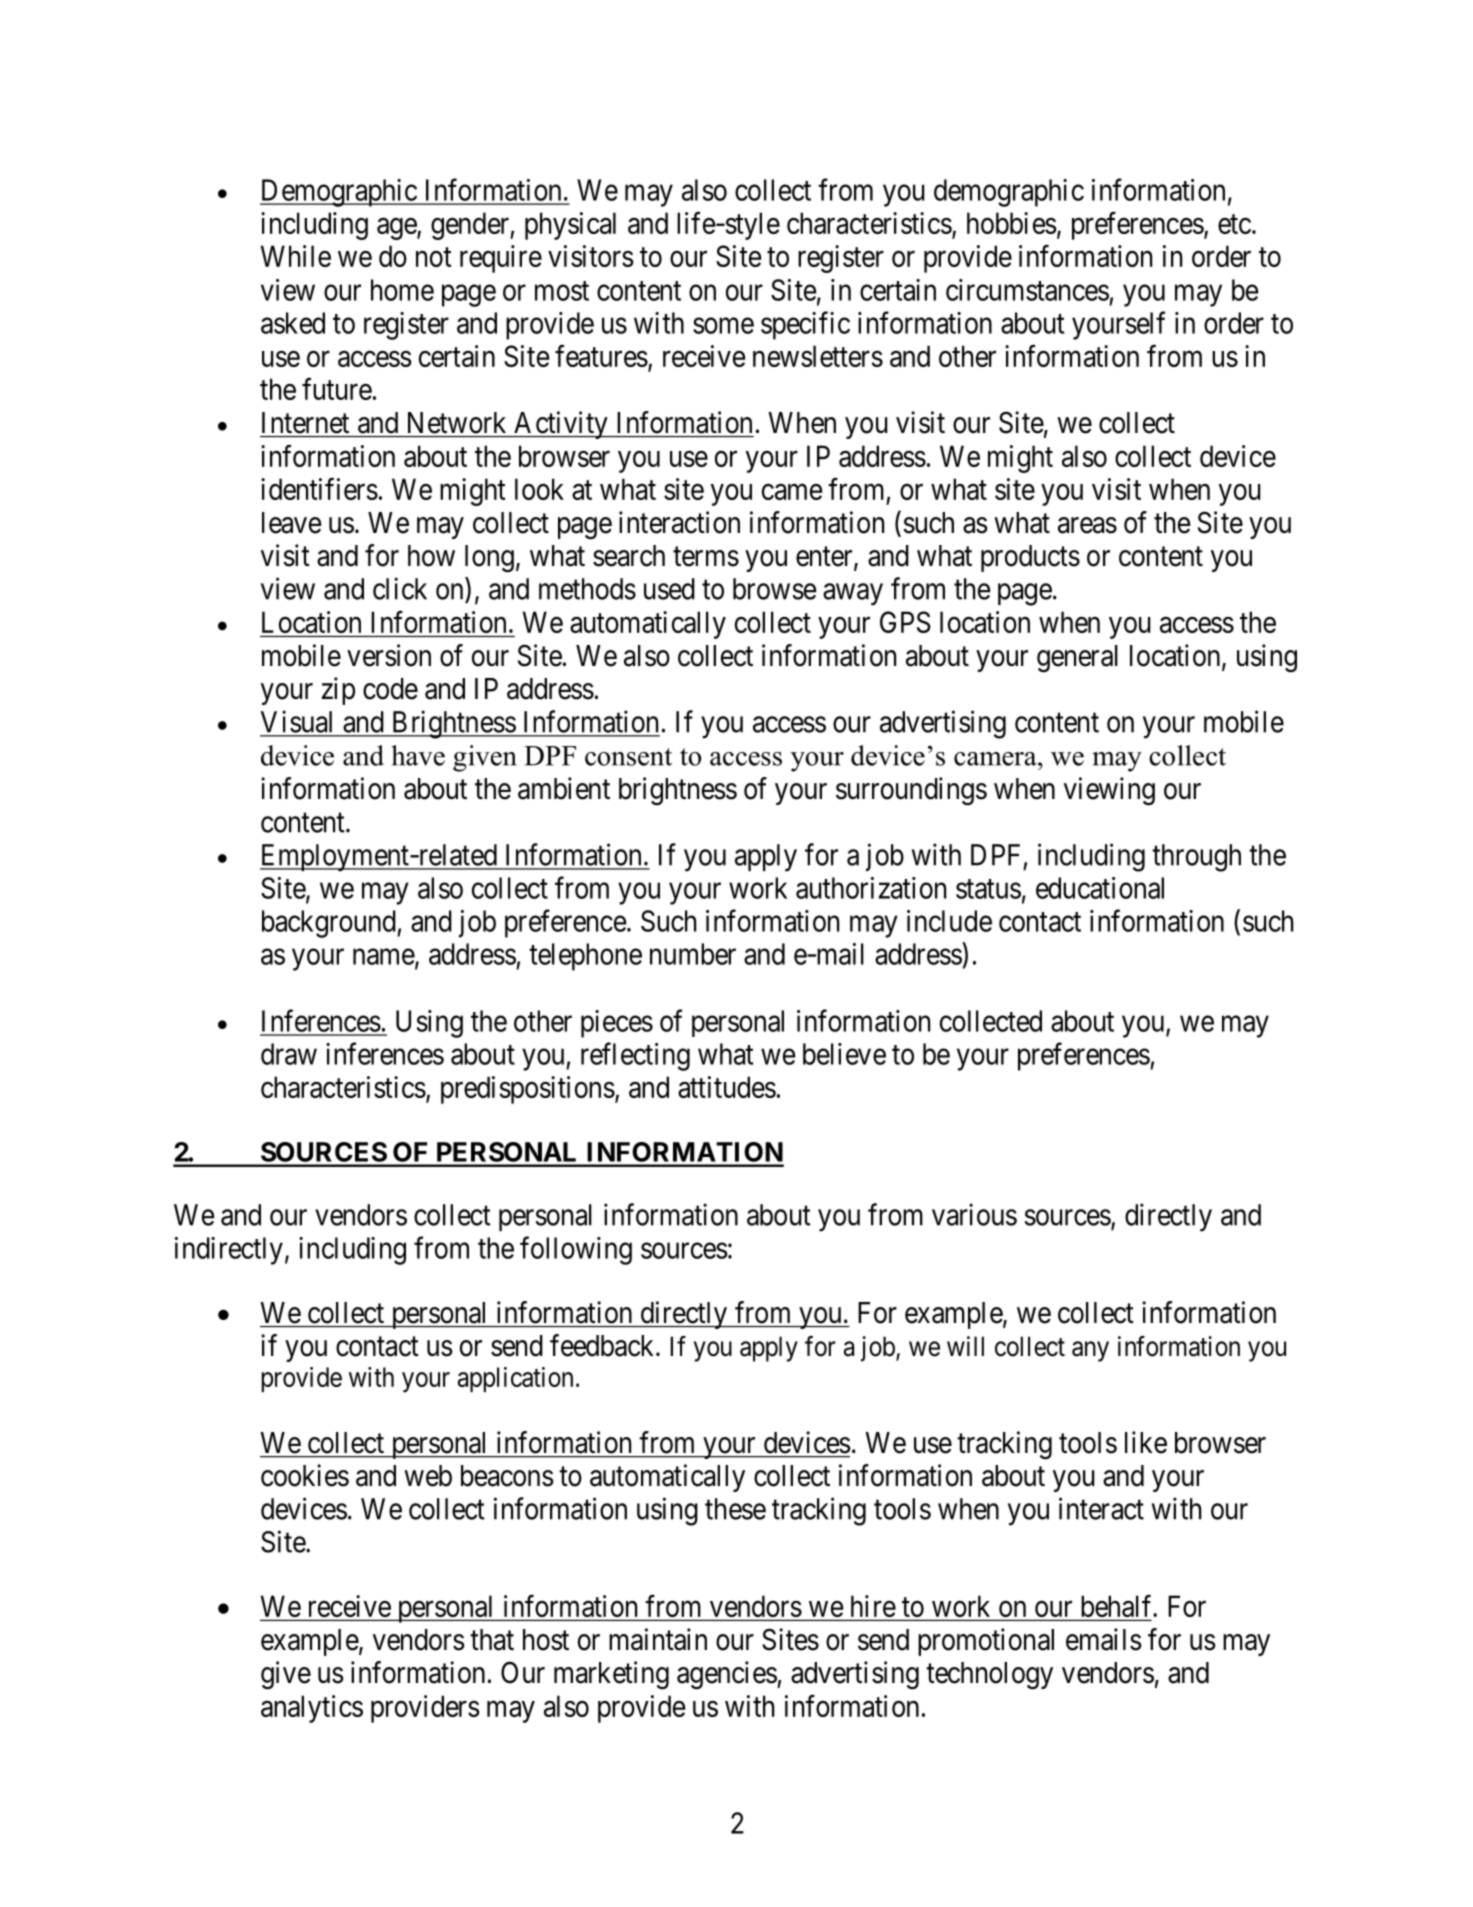  I want to click on hobbies, so click(1012, 223).
